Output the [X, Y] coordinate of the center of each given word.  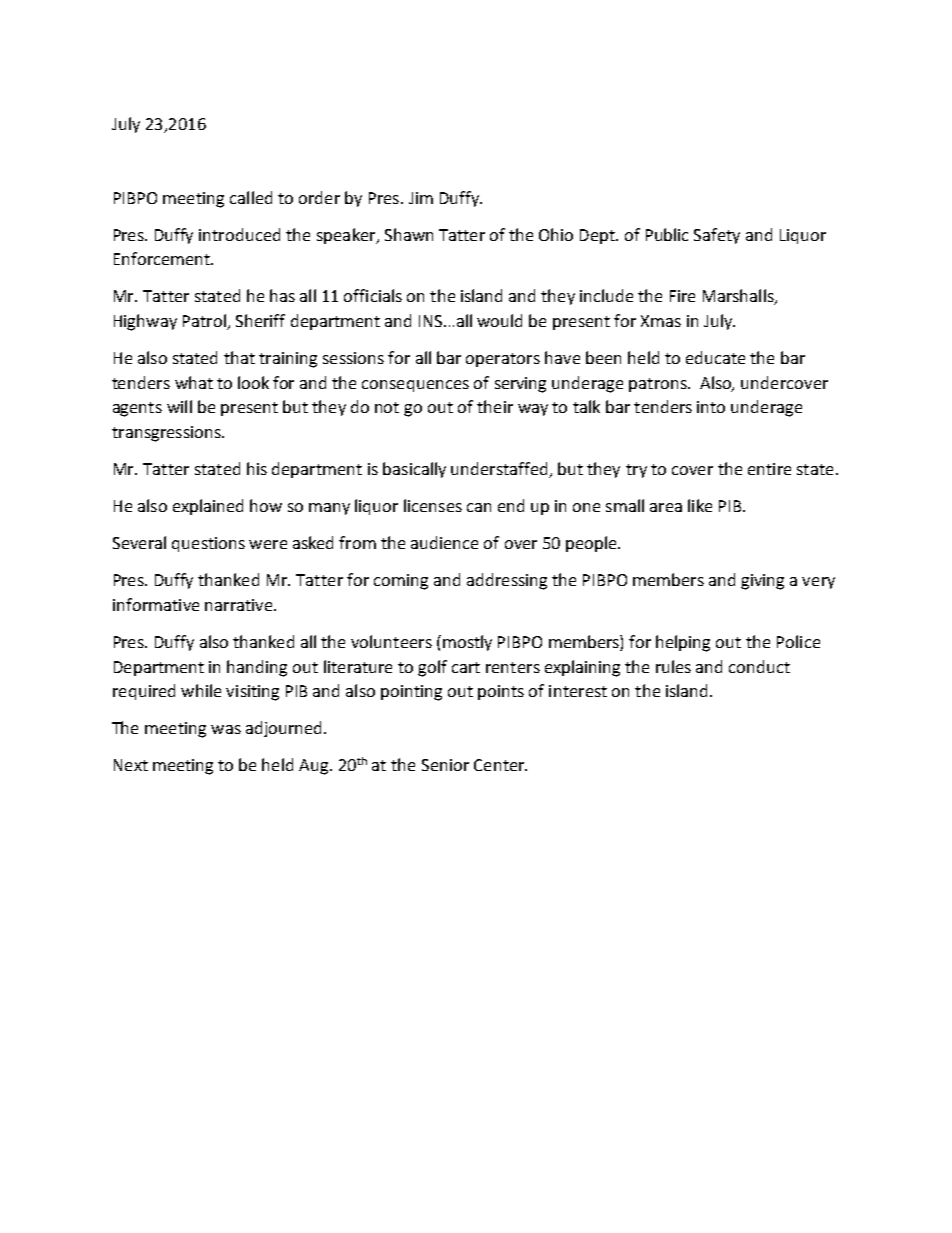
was [226, 729]
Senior [445, 765]
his [257, 468]
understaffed [500, 470]
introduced [239, 234]
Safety [717, 236]
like [700, 505]
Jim [421, 198]
